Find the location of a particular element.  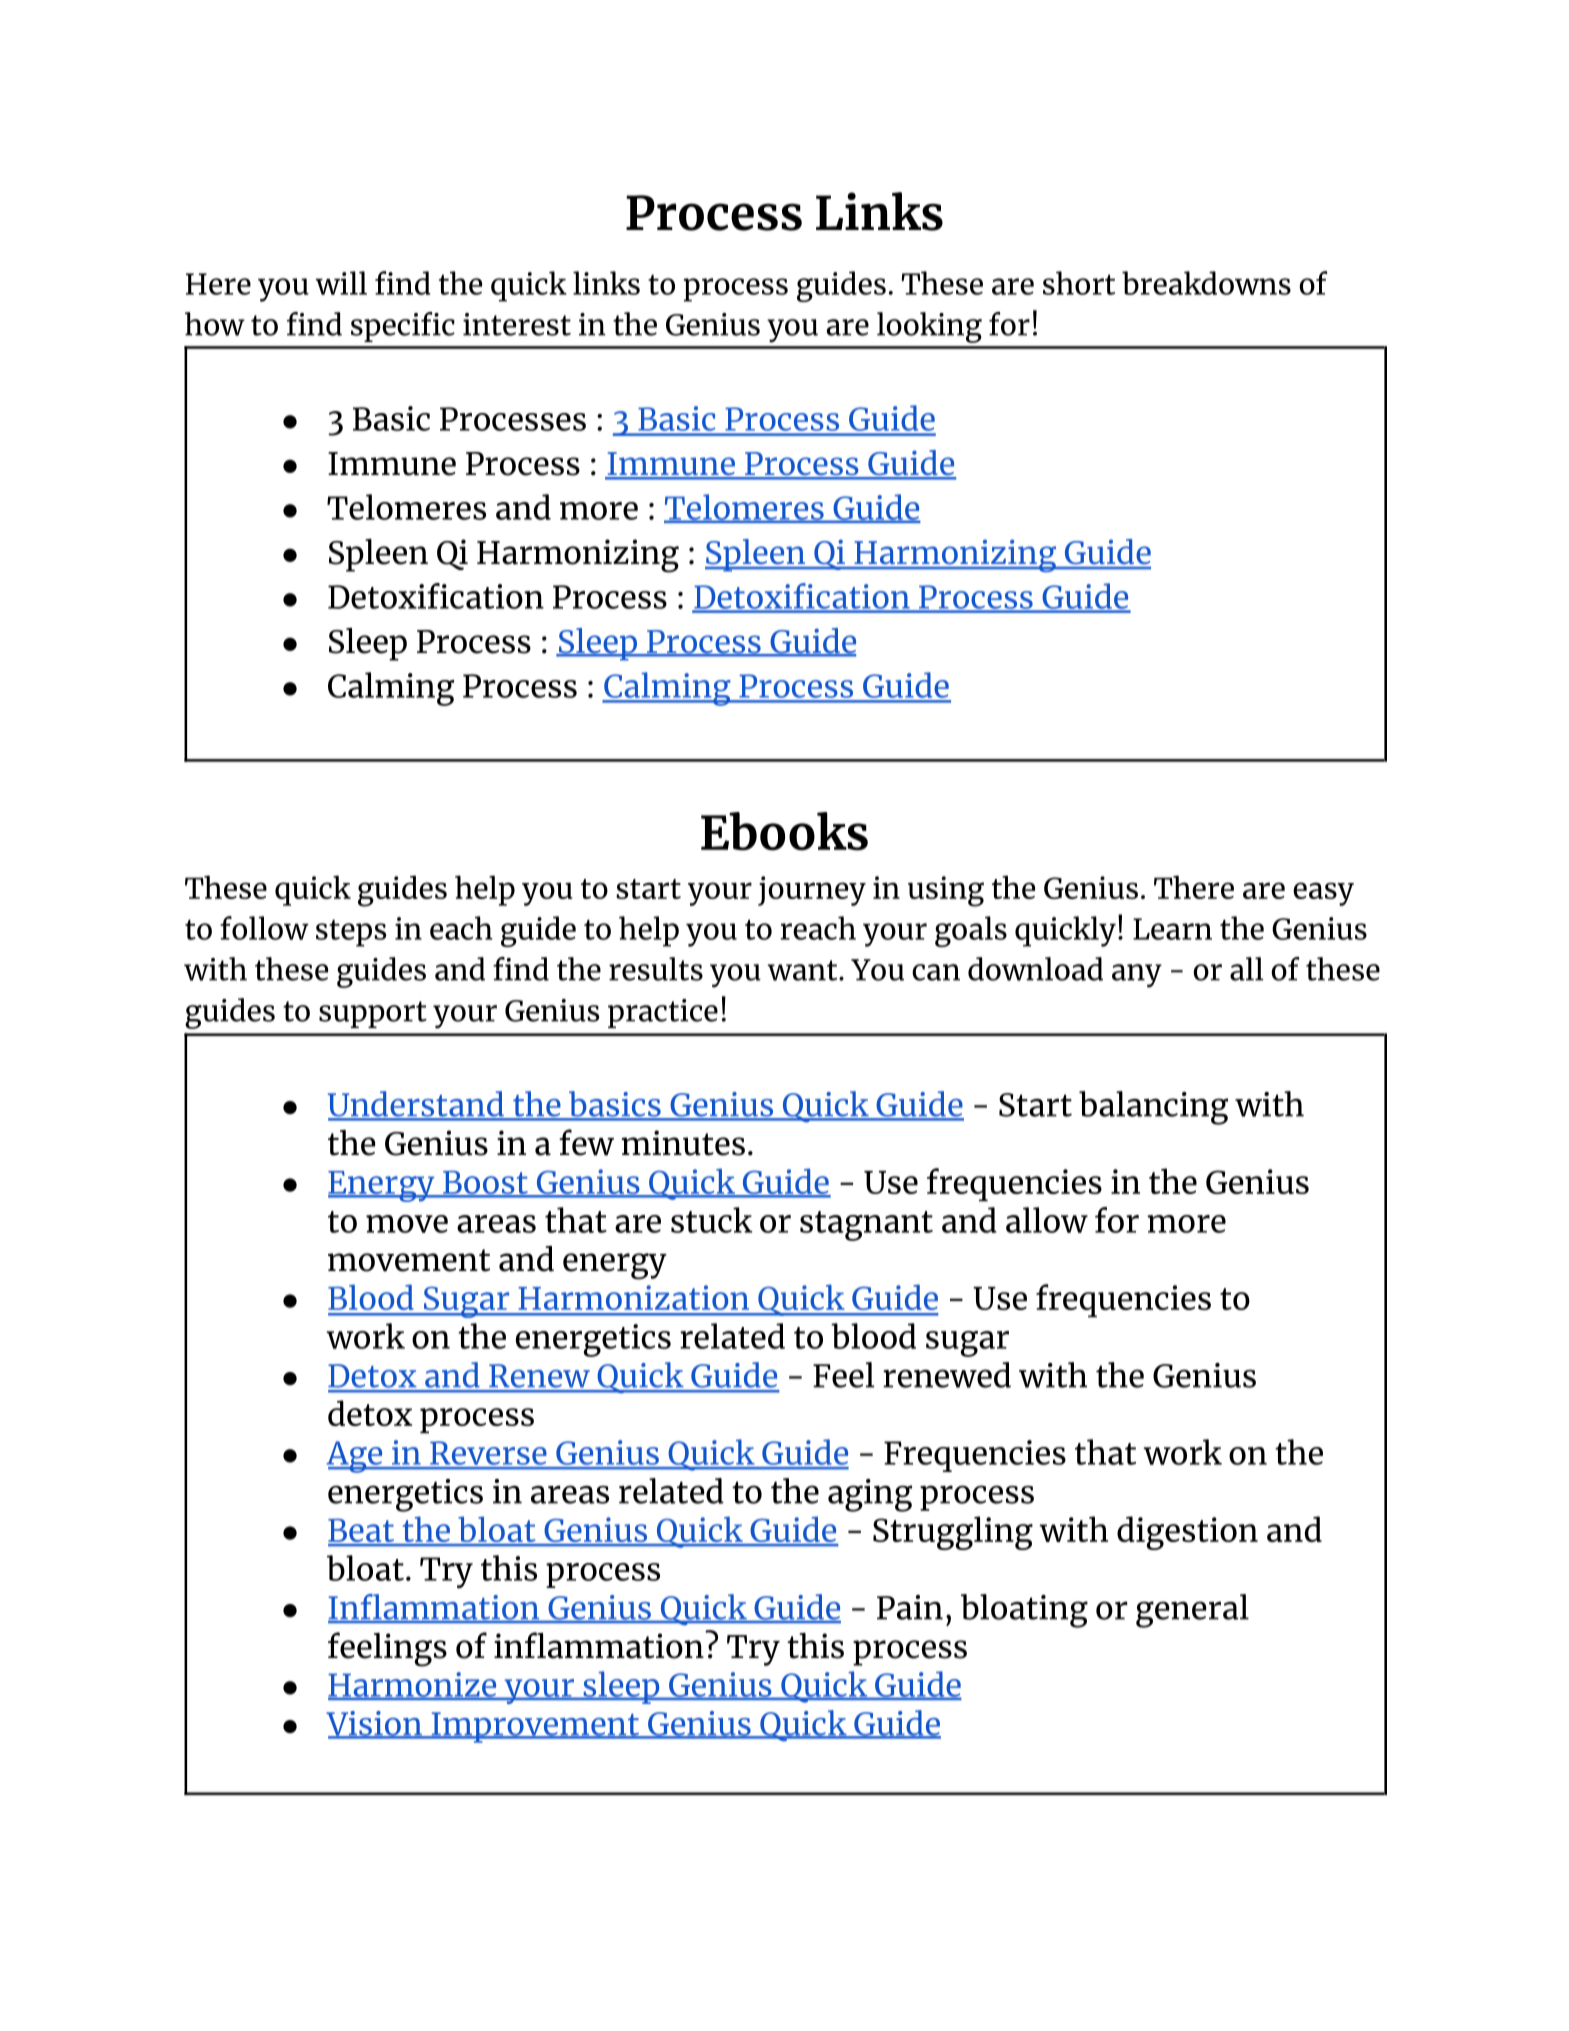

breakdowns is located at coordinates (1206, 283).
